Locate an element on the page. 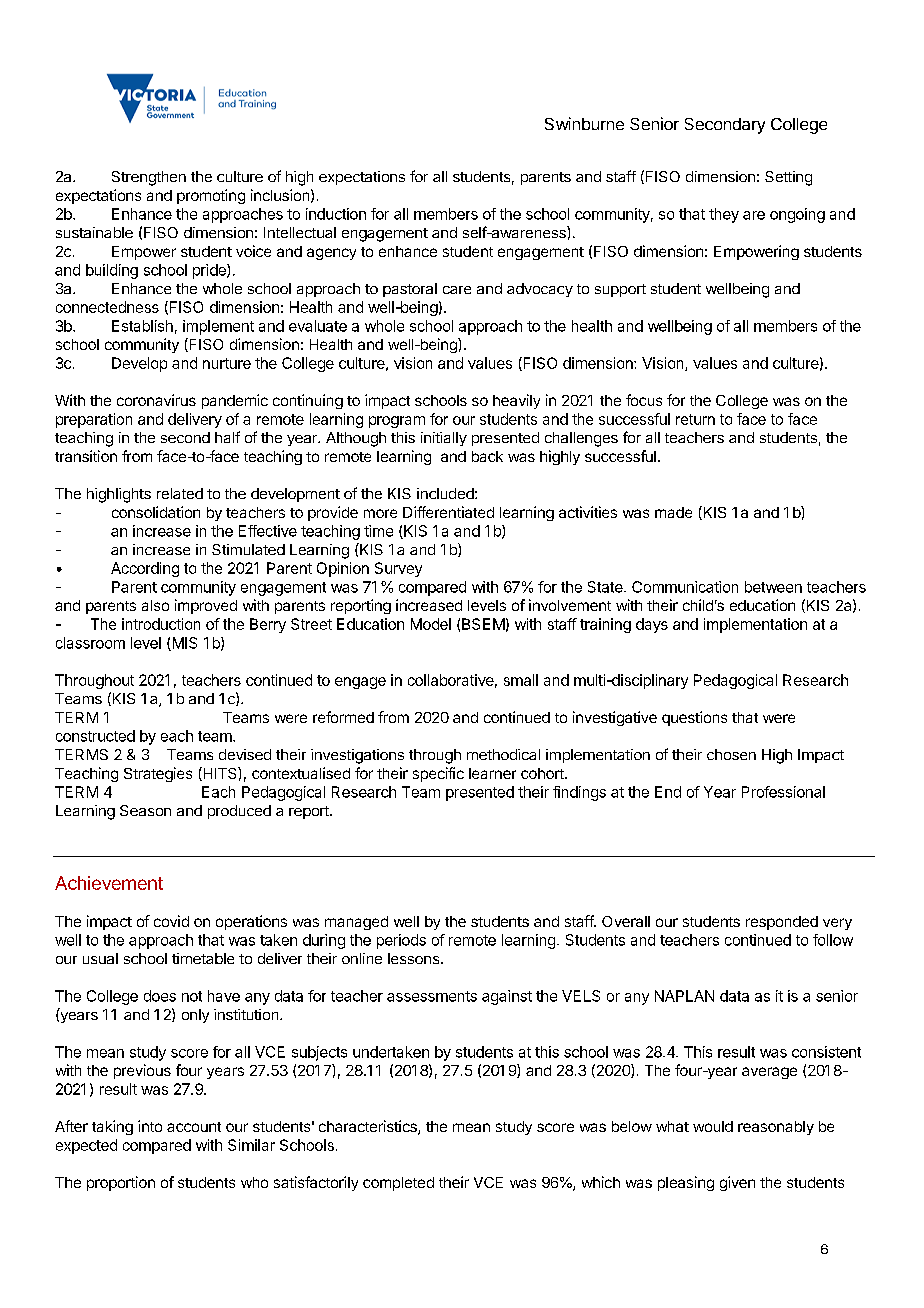 The height and width of the image is (1308, 924). Setting is located at coordinates (788, 178).
